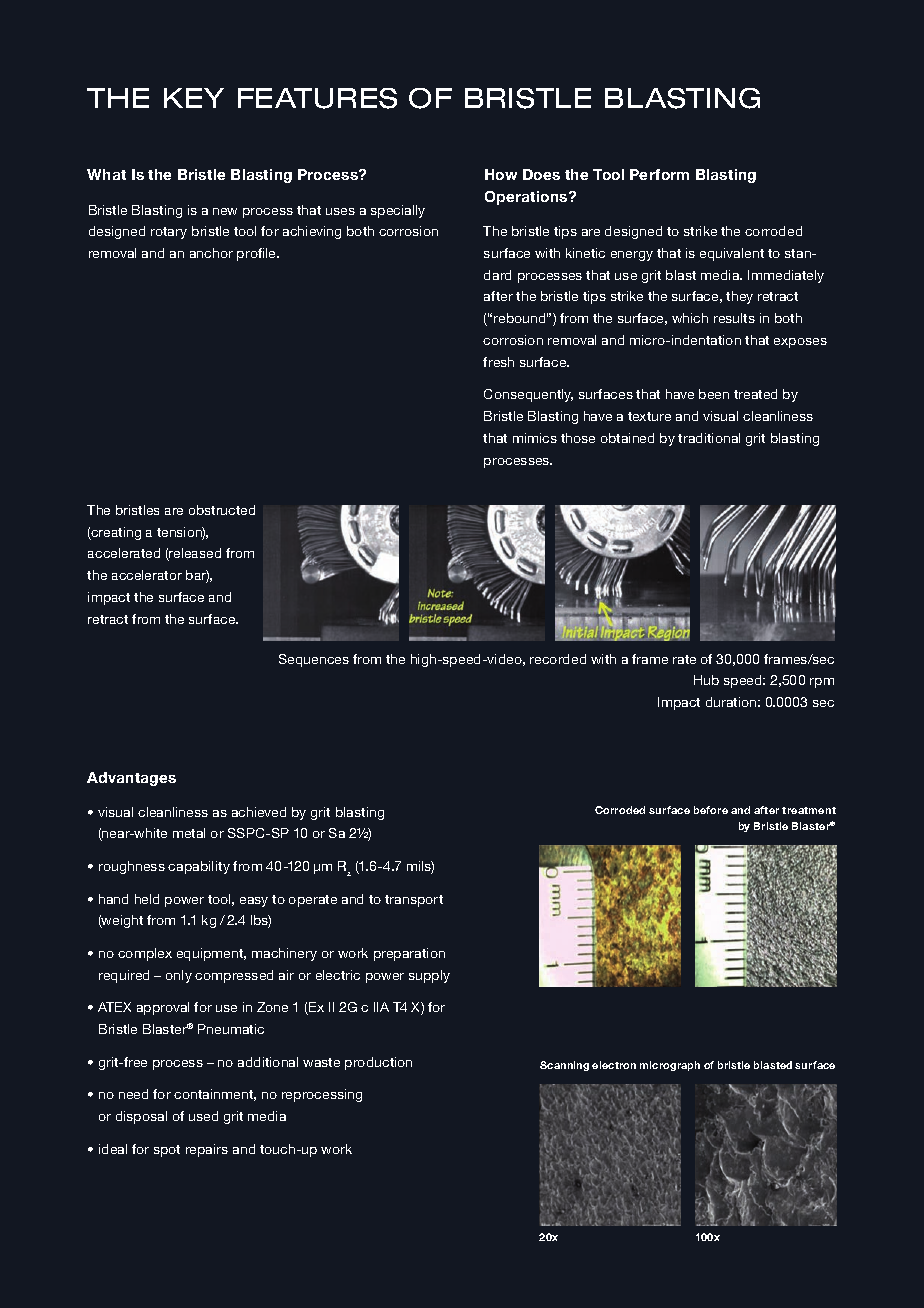  What do you see at coordinates (501, 174) in the screenshot?
I see `How` at bounding box center [501, 174].
